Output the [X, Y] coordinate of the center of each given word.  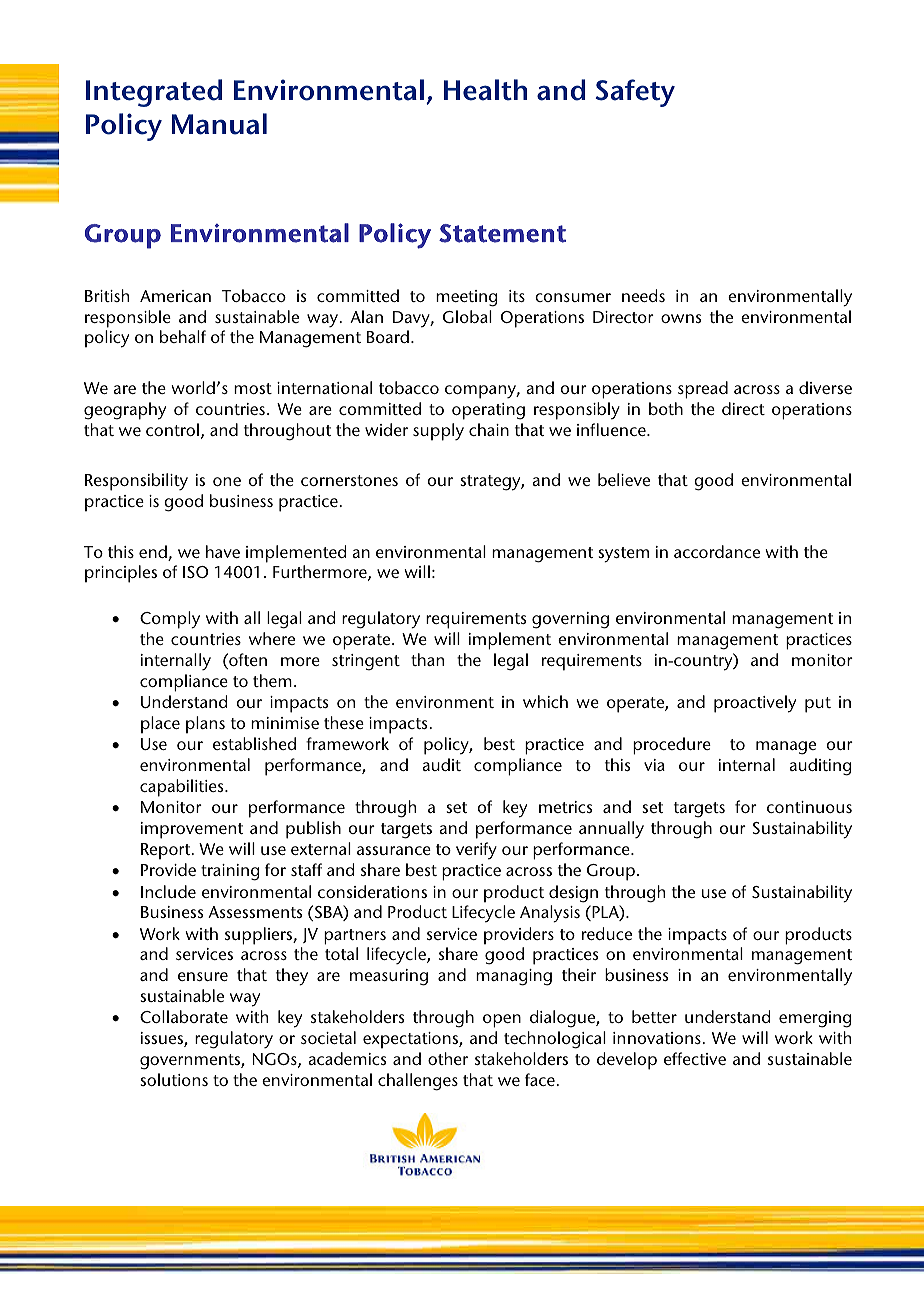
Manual [219, 124]
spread [703, 390]
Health [485, 90]
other [448, 1058]
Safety [635, 93]
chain [489, 429]
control [172, 429]
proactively [755, 704]
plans [205, 725]
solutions [174, 1079]
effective [695, 1058]
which [545, 701]
